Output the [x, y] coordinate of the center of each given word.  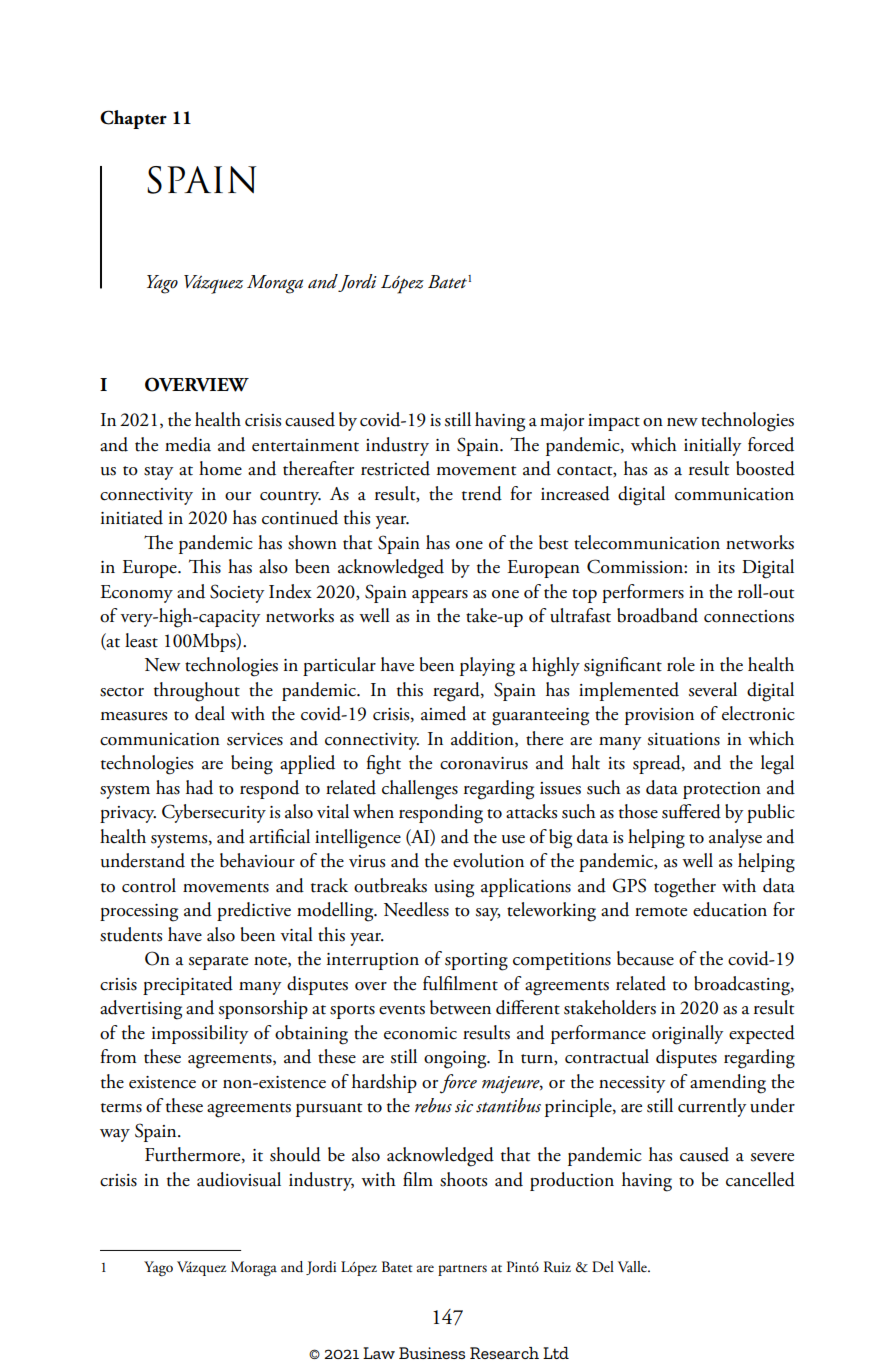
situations [684, 739]
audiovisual [239, 1179]
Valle [633, 1266]
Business [432, 1353]
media [188, 444]
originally [687, 1035]
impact [614, 422]
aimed [443, 713]
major [562, 422]
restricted [395, 468]
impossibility [200, 1034]
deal [210, 713]
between [460, 1007]
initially [712, 446]
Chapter [133, 119]
